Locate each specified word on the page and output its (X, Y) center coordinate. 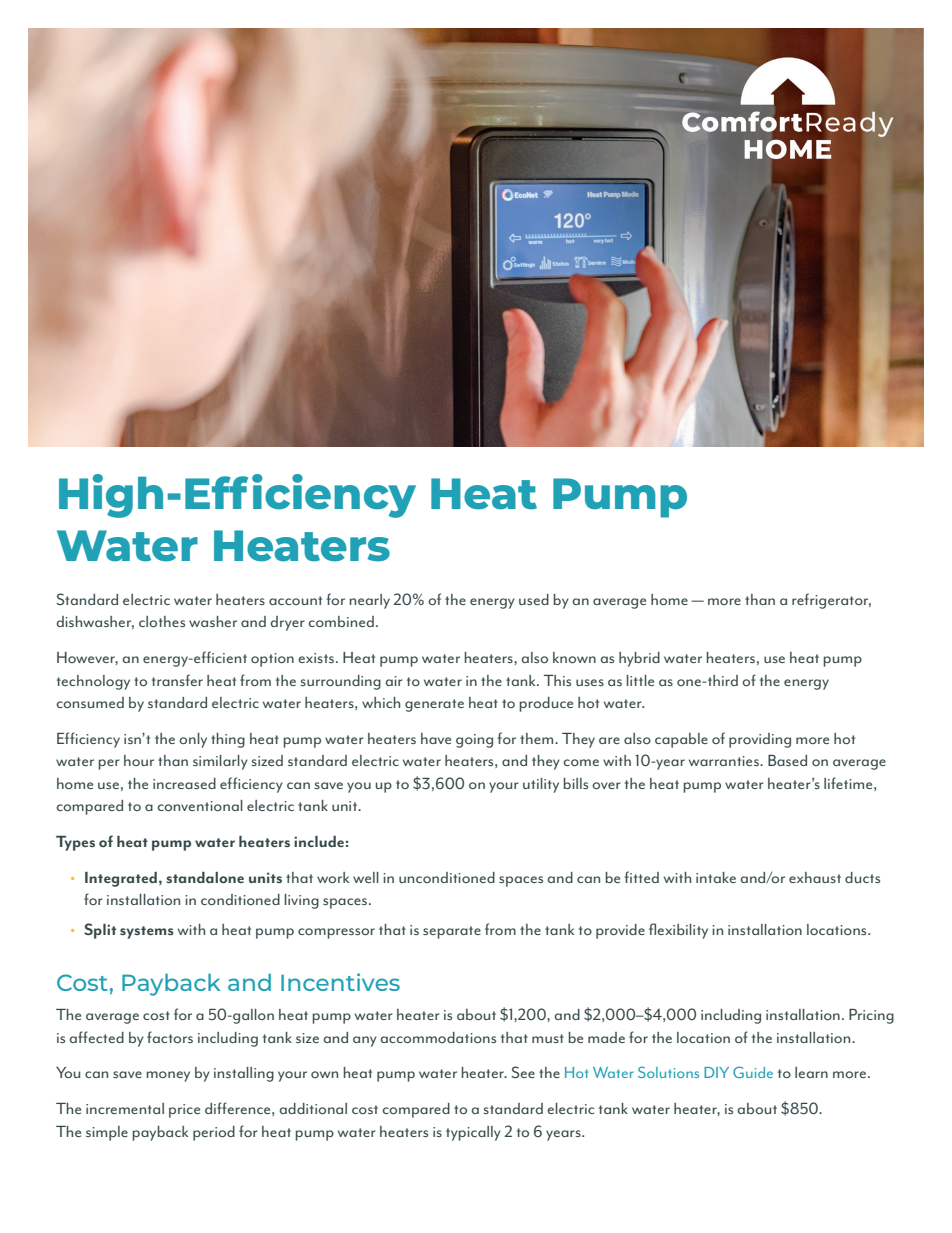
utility (541, 785)
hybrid (639, 659)
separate (452, 932)
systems (147, 932)
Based (787, 760)
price (184, 1111)
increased (184, 783)
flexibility (678, 931)
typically (473, 1133)
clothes (162, 621)
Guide (753, 1072)
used (534, 599)
